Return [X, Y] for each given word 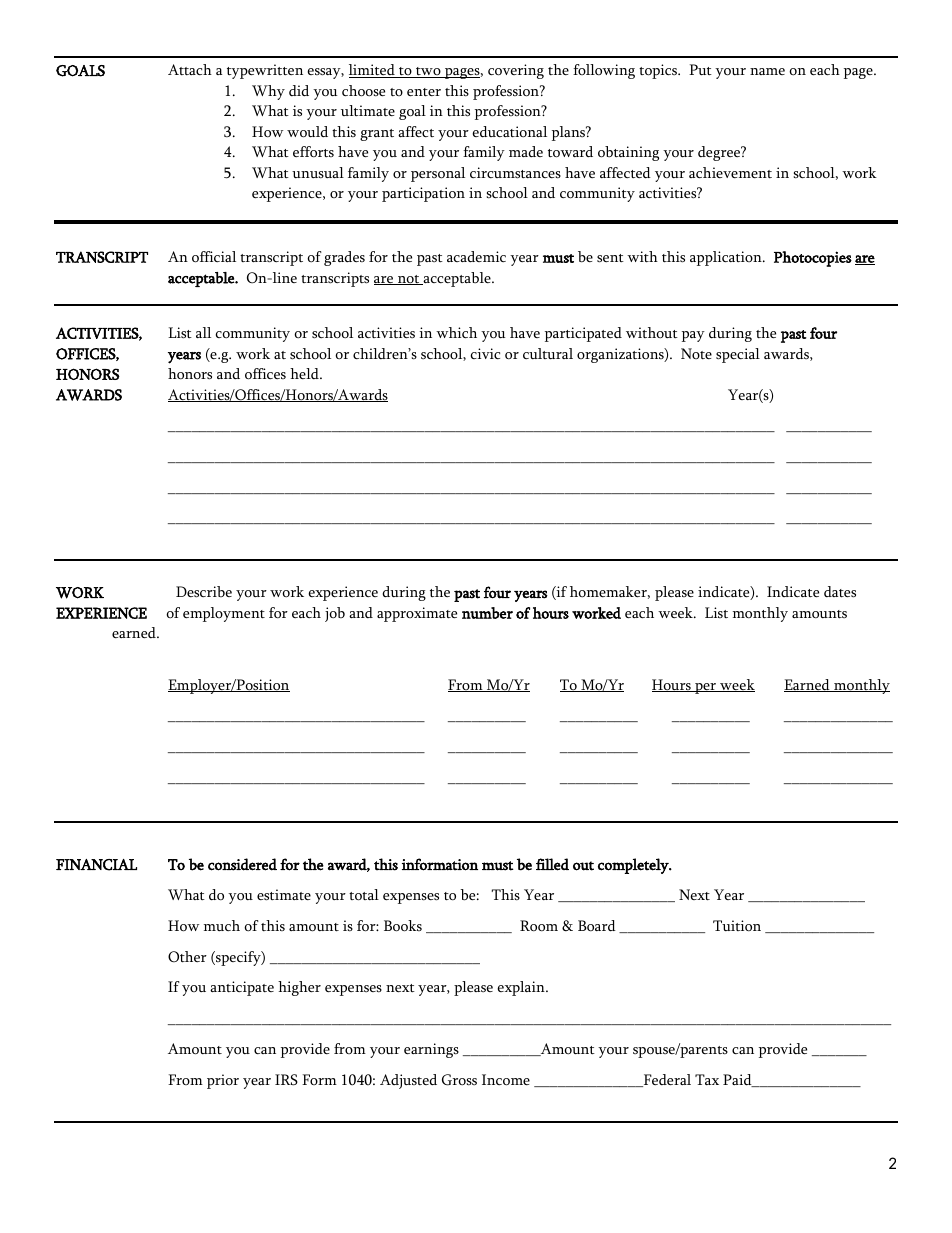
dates [840, 592]
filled [552, 864]
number [487, 613]
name [767, 71]
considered [242, 864]
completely [634, 866]
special [738, 355]
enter [424, 92]
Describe [204, 592]
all [203, 332]
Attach [190, 69]
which [456, 332]
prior [223, 1081]
